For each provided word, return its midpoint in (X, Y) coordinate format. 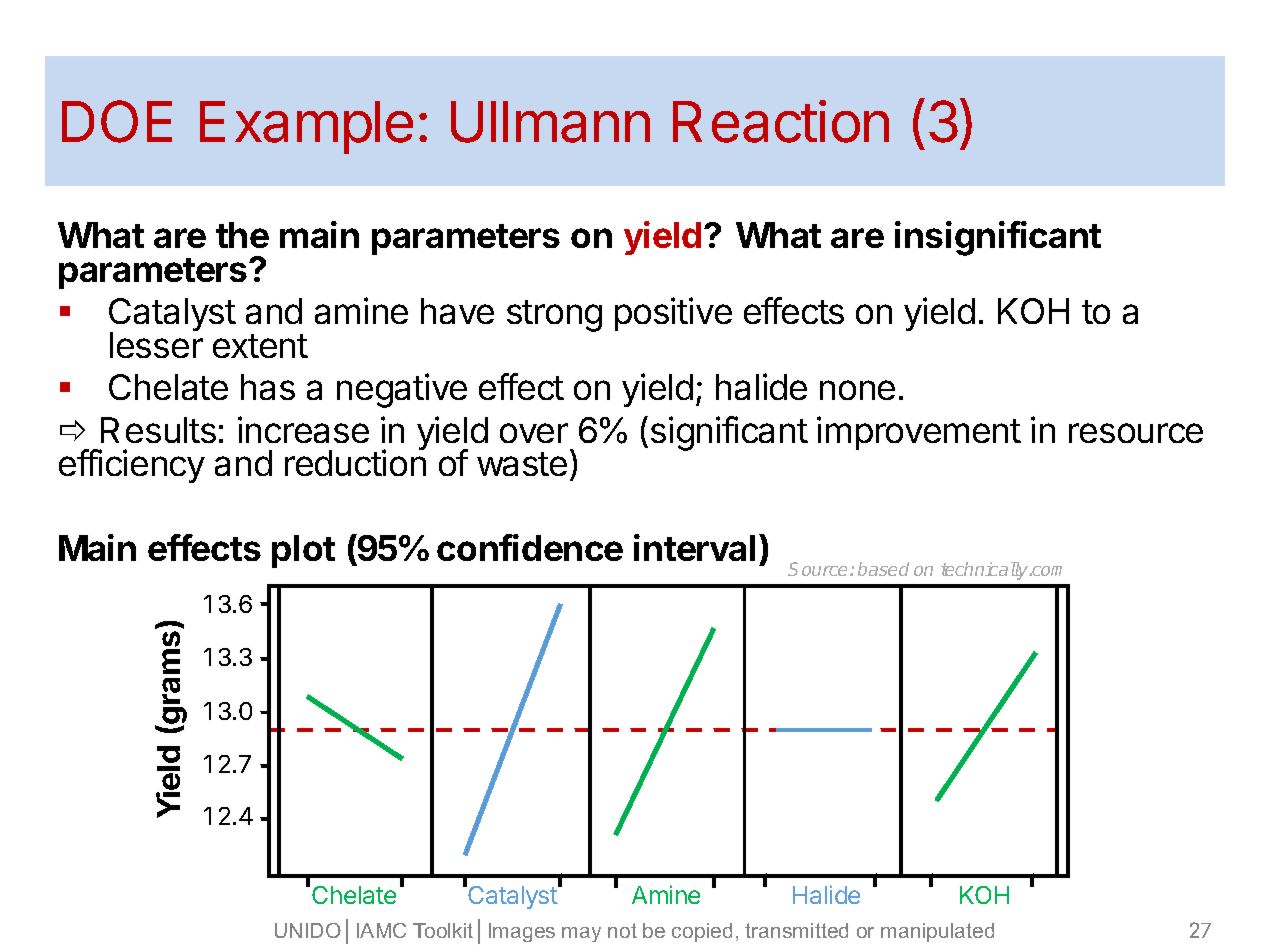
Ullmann (550, 122)
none (857, 390)
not (622, 930)
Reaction (781, 121)
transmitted (796, 930)
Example (306, 127)
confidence (530, 547)
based (883, 569)
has (268, 387)
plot (303, 551)
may (581, 934)
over (534, 433)
